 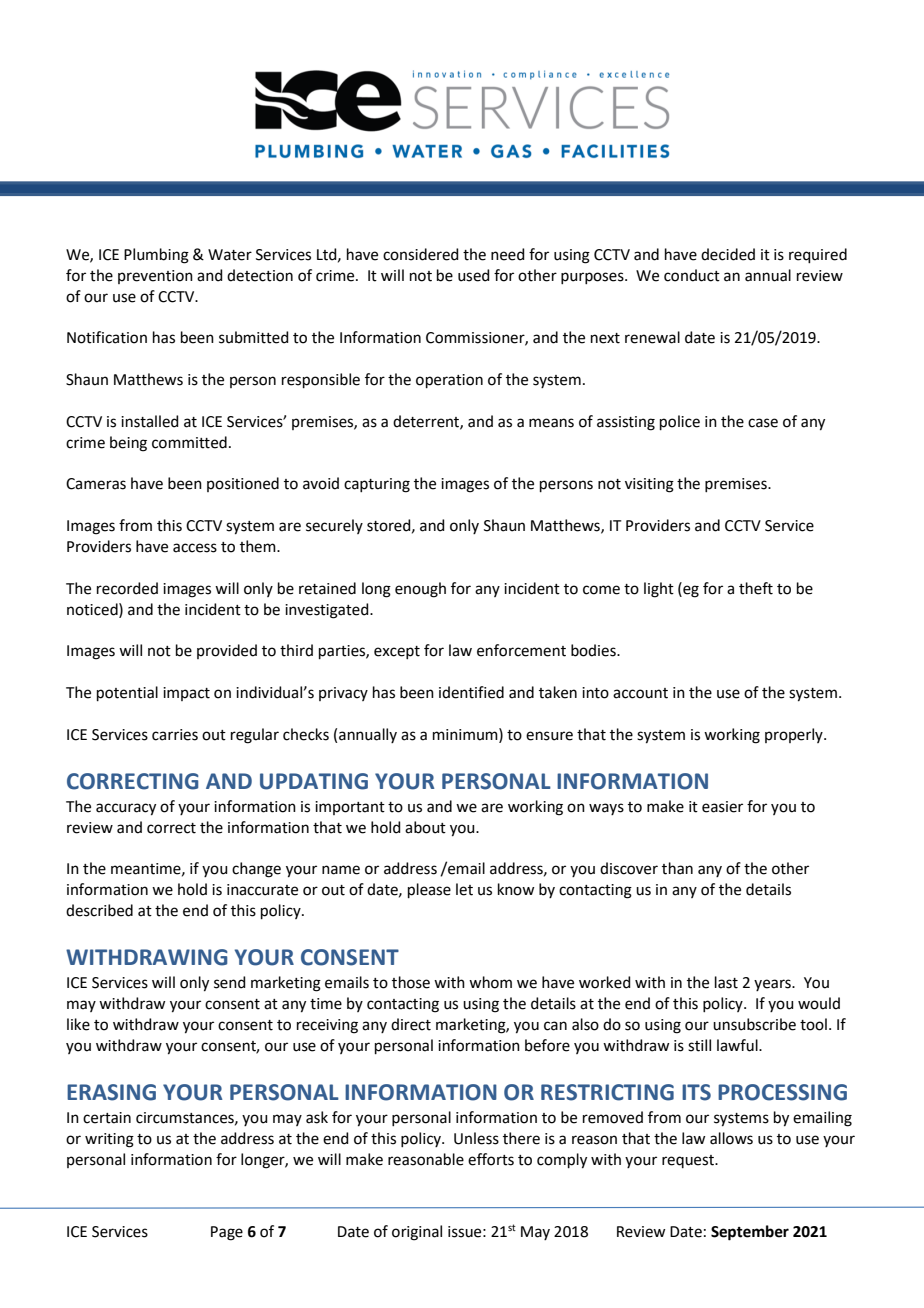 What do you see at coordinates (155, 277) in the screenshot?
I see `prevention` at bounding box center [155, 277].
